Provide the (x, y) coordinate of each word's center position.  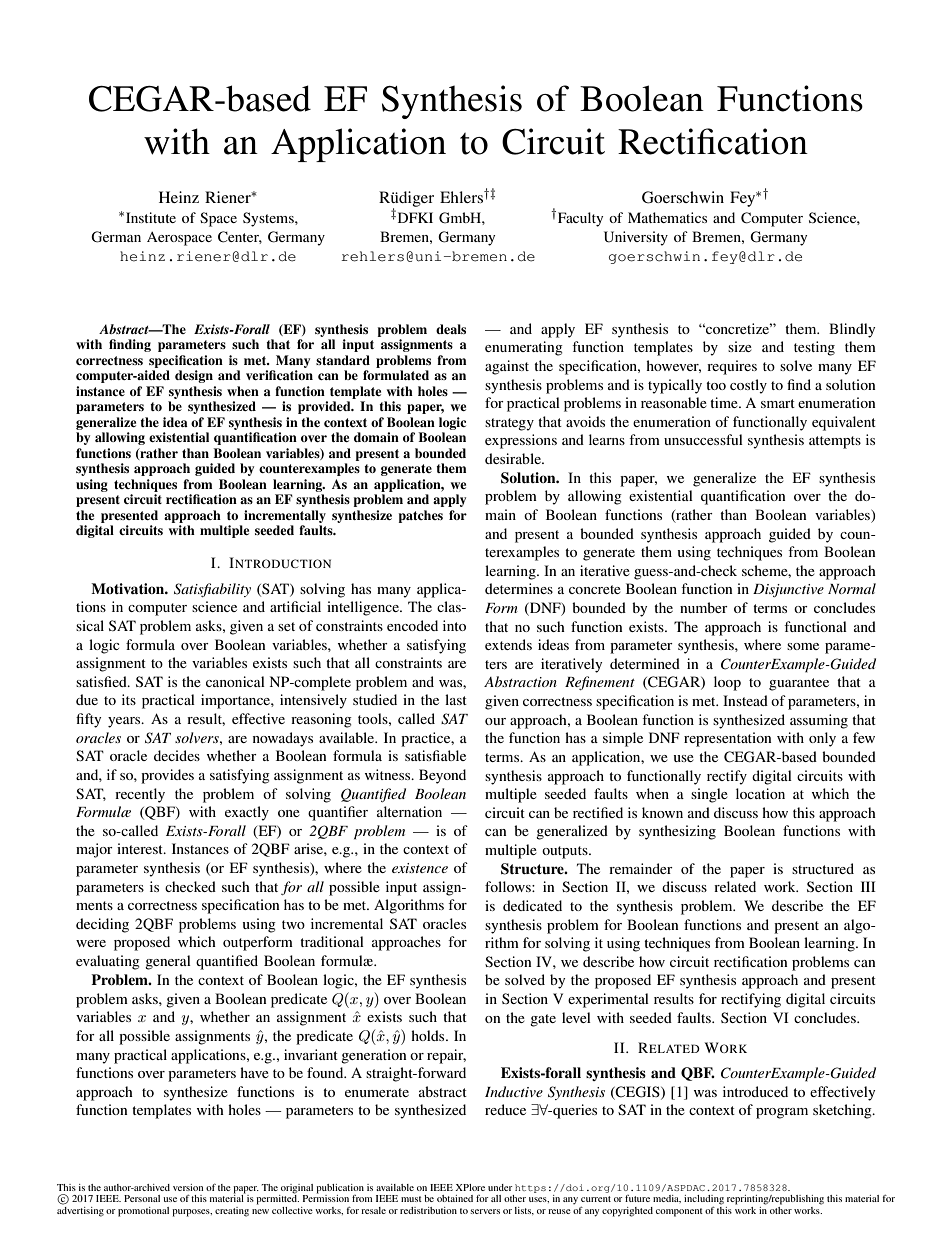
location (760, 793)
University (636, 238)
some (803, 646)
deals (451, 329)
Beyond (442, 776)
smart (778, 403)
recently (140, 795)
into (454, 625)
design (194, 376)
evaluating (108, 962)
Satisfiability (212, 590)
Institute (151, 217)
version (188, 1187)
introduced (755, 1091)
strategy (509, 424)
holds (429, 1035)
